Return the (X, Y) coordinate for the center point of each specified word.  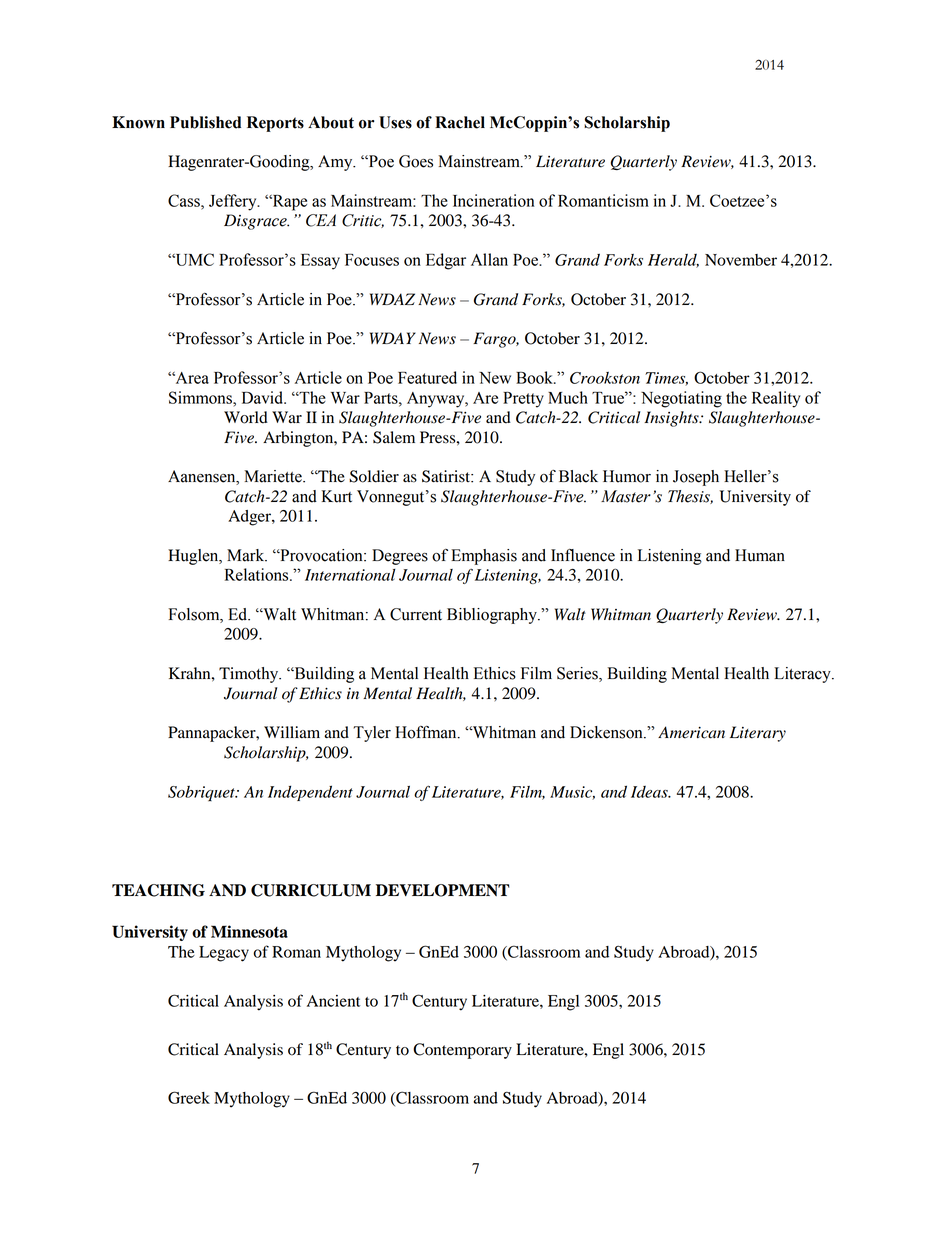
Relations (258, 574)
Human (760, 555)
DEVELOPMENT (443, 890)
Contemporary (462, 1051)
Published (205, 122)
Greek (189, 1097)
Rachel (460, 122)
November (741, 260)
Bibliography (493, 616)
